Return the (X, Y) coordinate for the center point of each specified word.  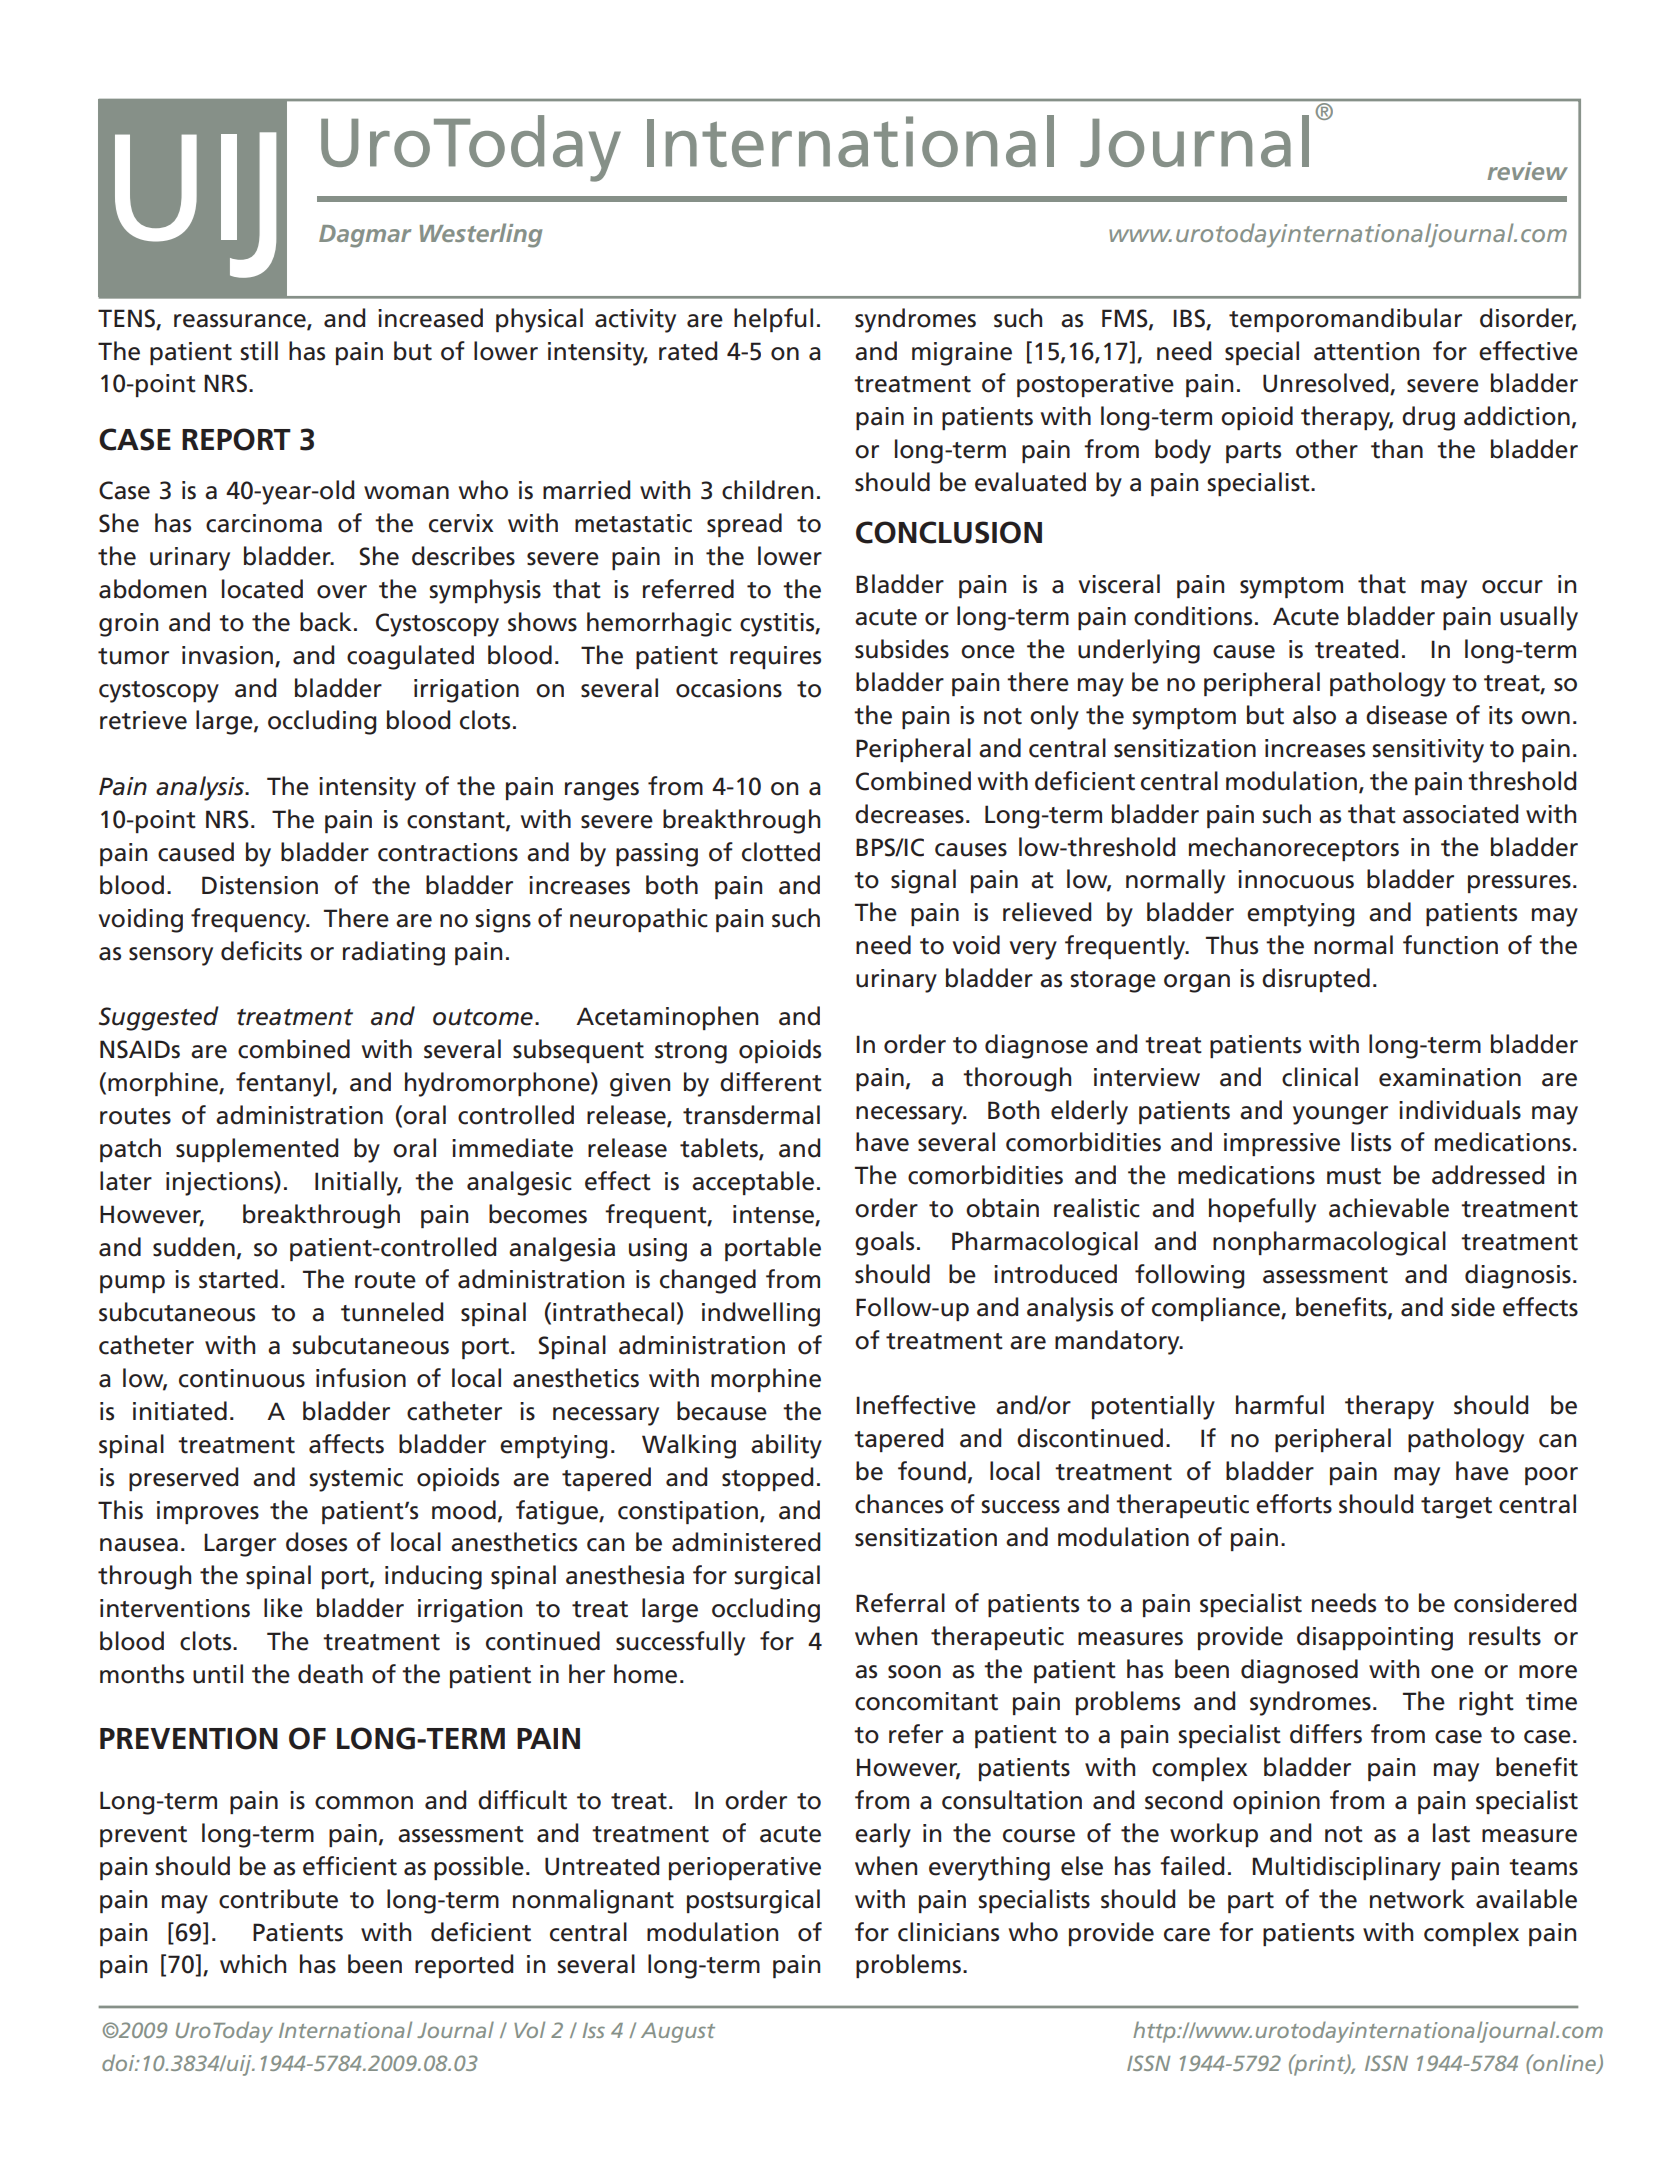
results (1505, 1636)
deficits (261, 951)
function (1450, 945)
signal (923, 881)
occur (1512, 587)
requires (775, 657)
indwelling (761, 1314)
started (238, 1279)
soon (914, 1672)
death (330, 1674)
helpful (773, 320)
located (262, 589)
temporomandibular (1345, 320)
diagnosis (1518, 1276)
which (253, 1964)
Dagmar (365, 236)
